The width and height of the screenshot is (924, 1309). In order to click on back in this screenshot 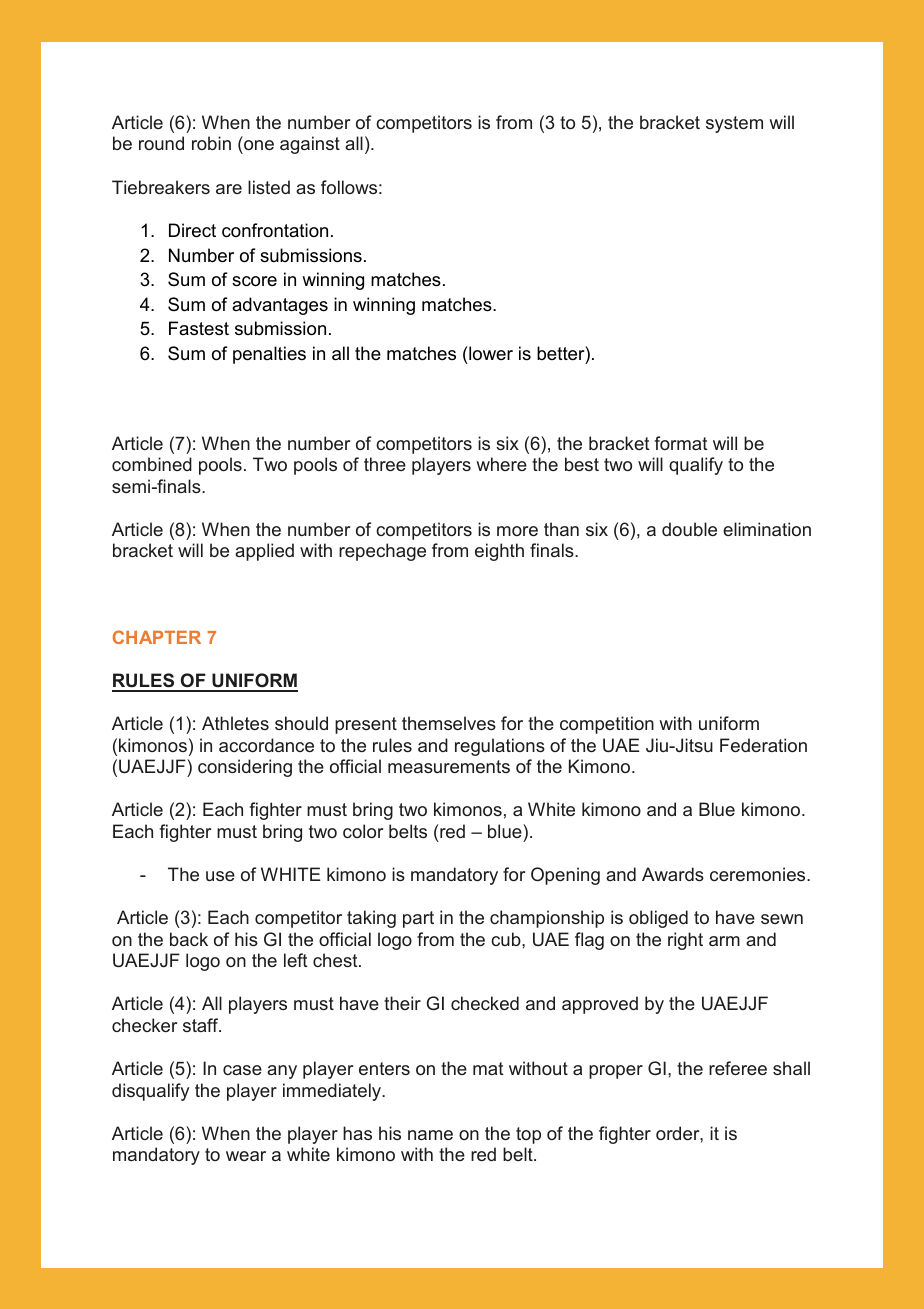, I will do `click(189, 939)`.
